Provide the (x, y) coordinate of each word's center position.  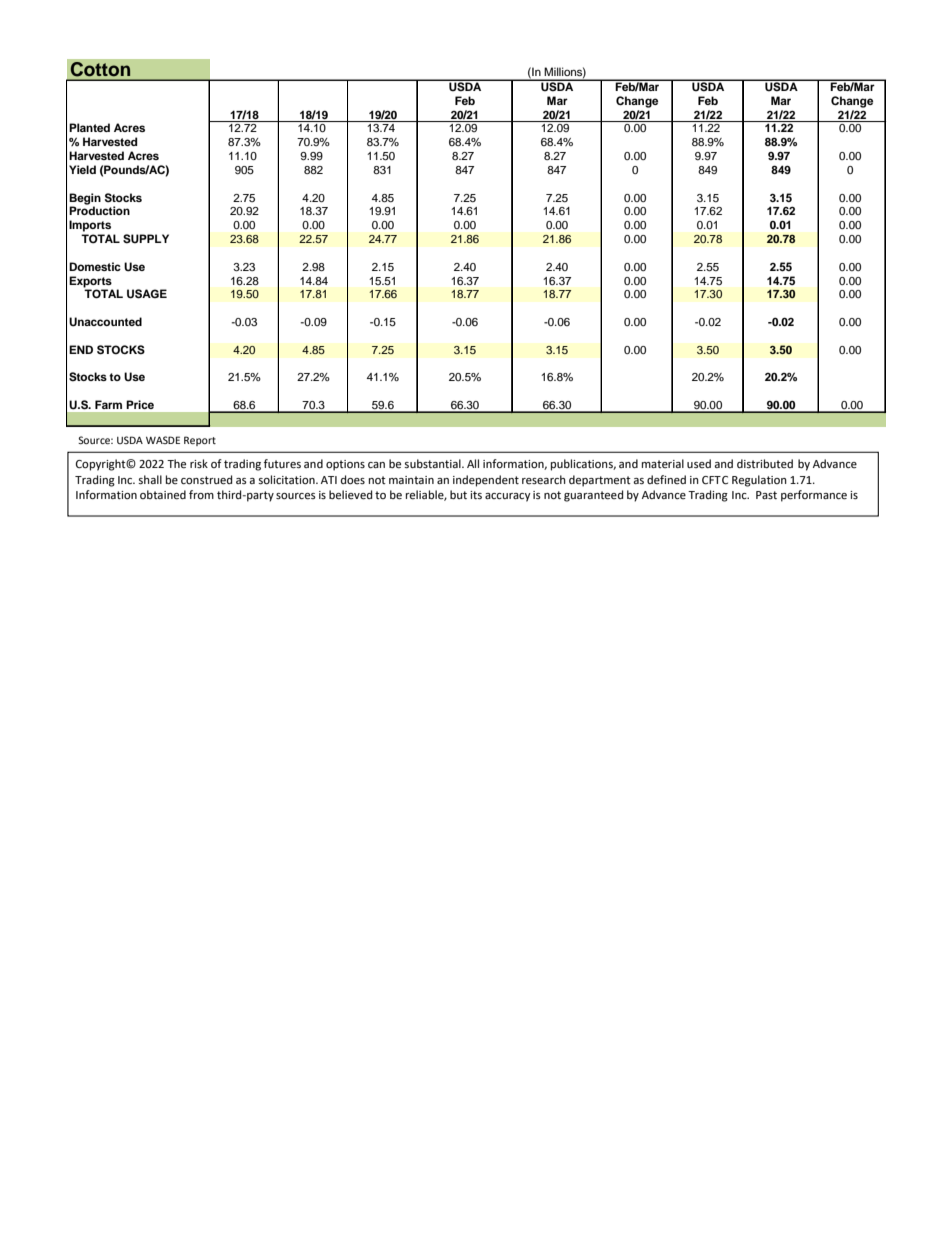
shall (150, 480)
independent (486, 481)
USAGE (147, 294)
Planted (89, 127)
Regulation (759, 481)
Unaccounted (105, 322)
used (699, 463)
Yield (82, 169)
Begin (85, 200)
